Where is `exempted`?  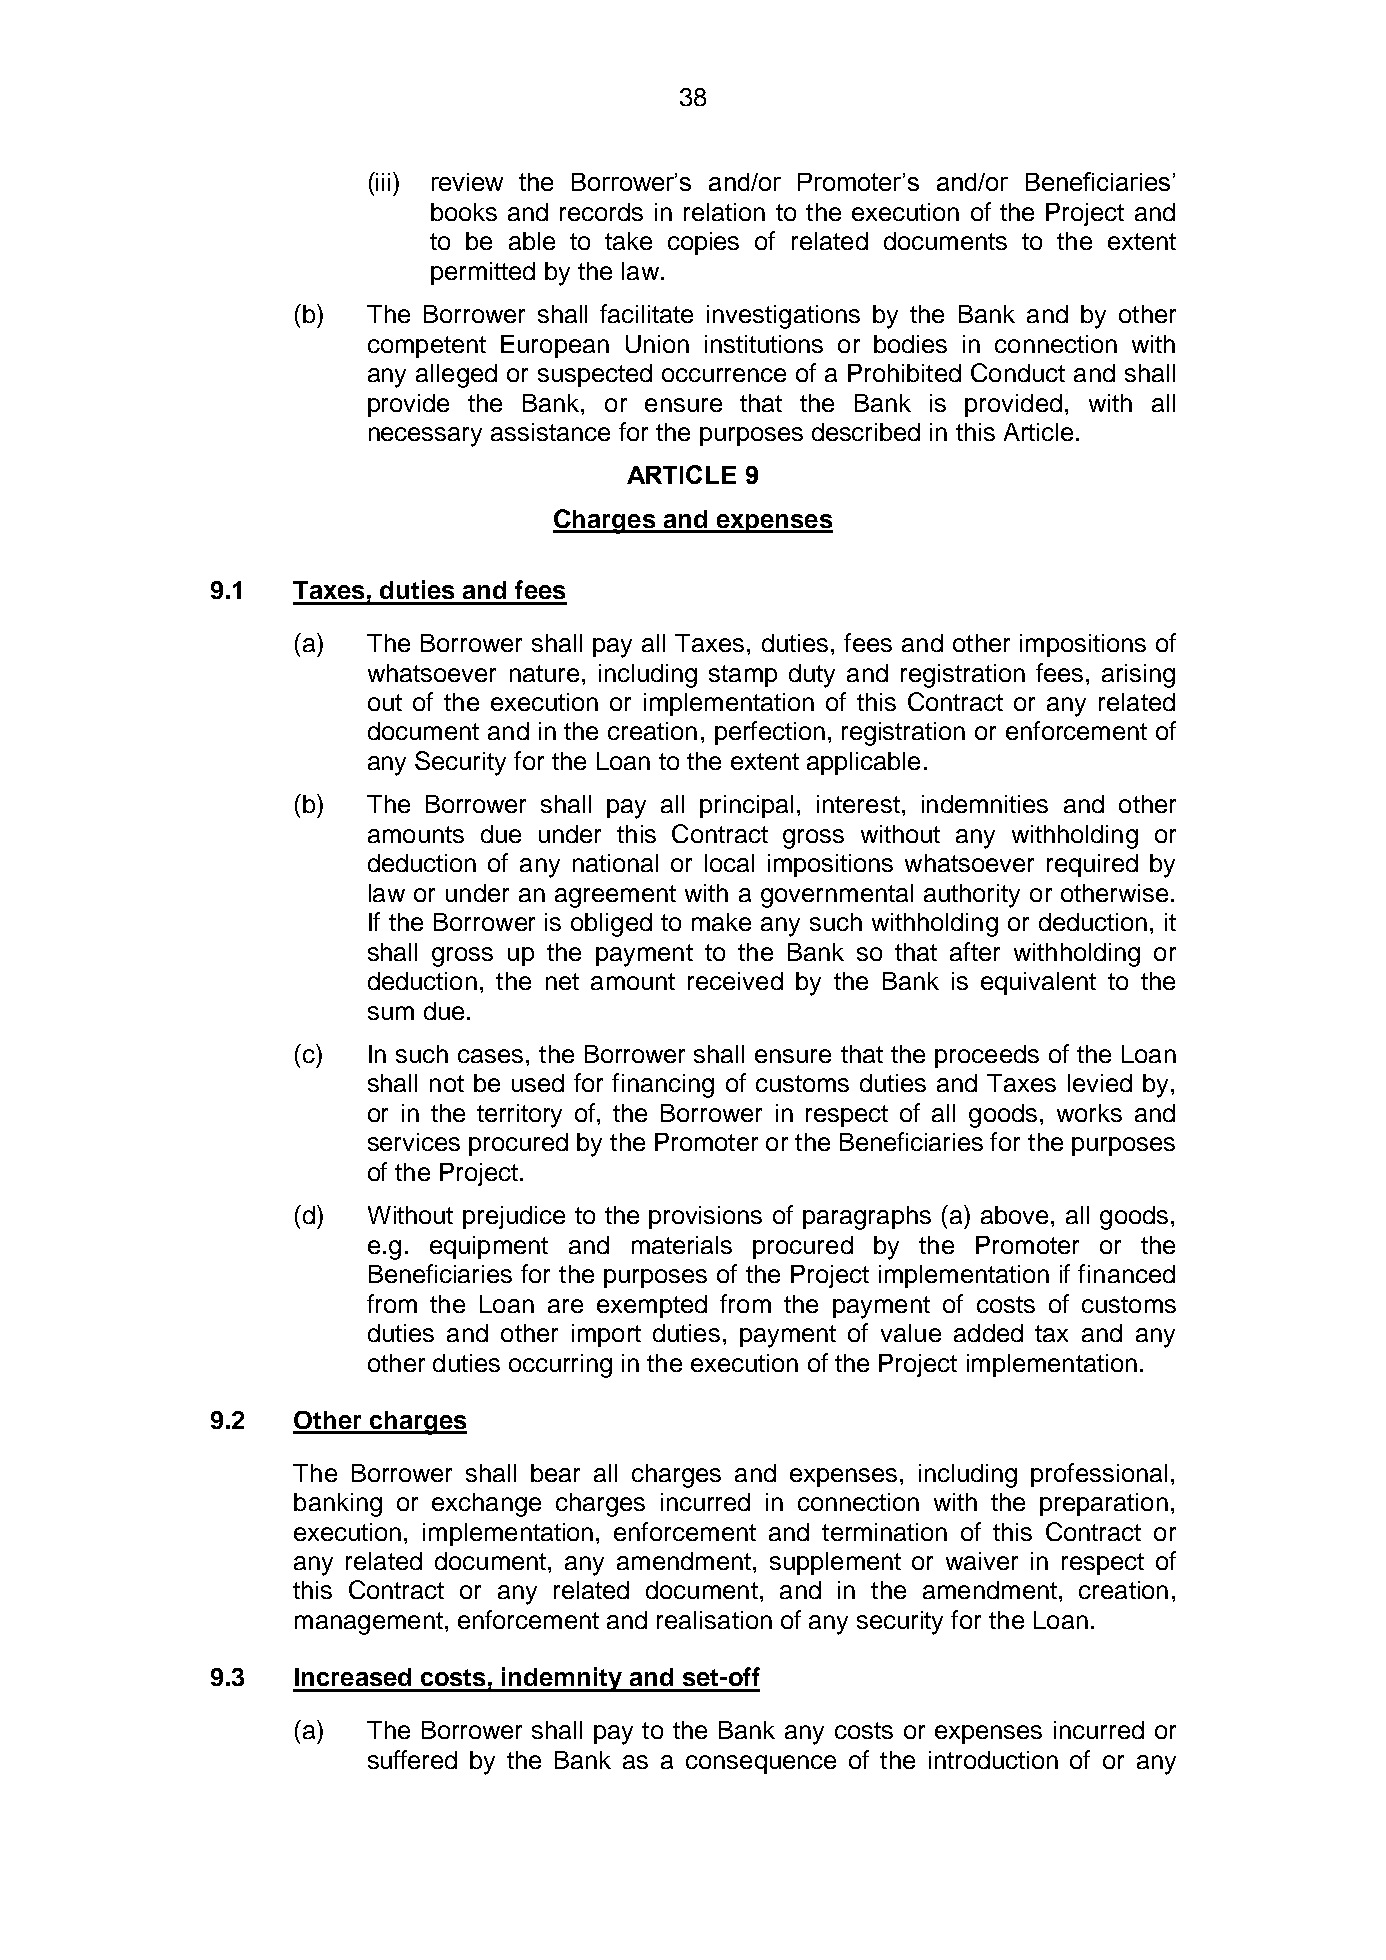
exempted is located at coordinates (652, 1306).
